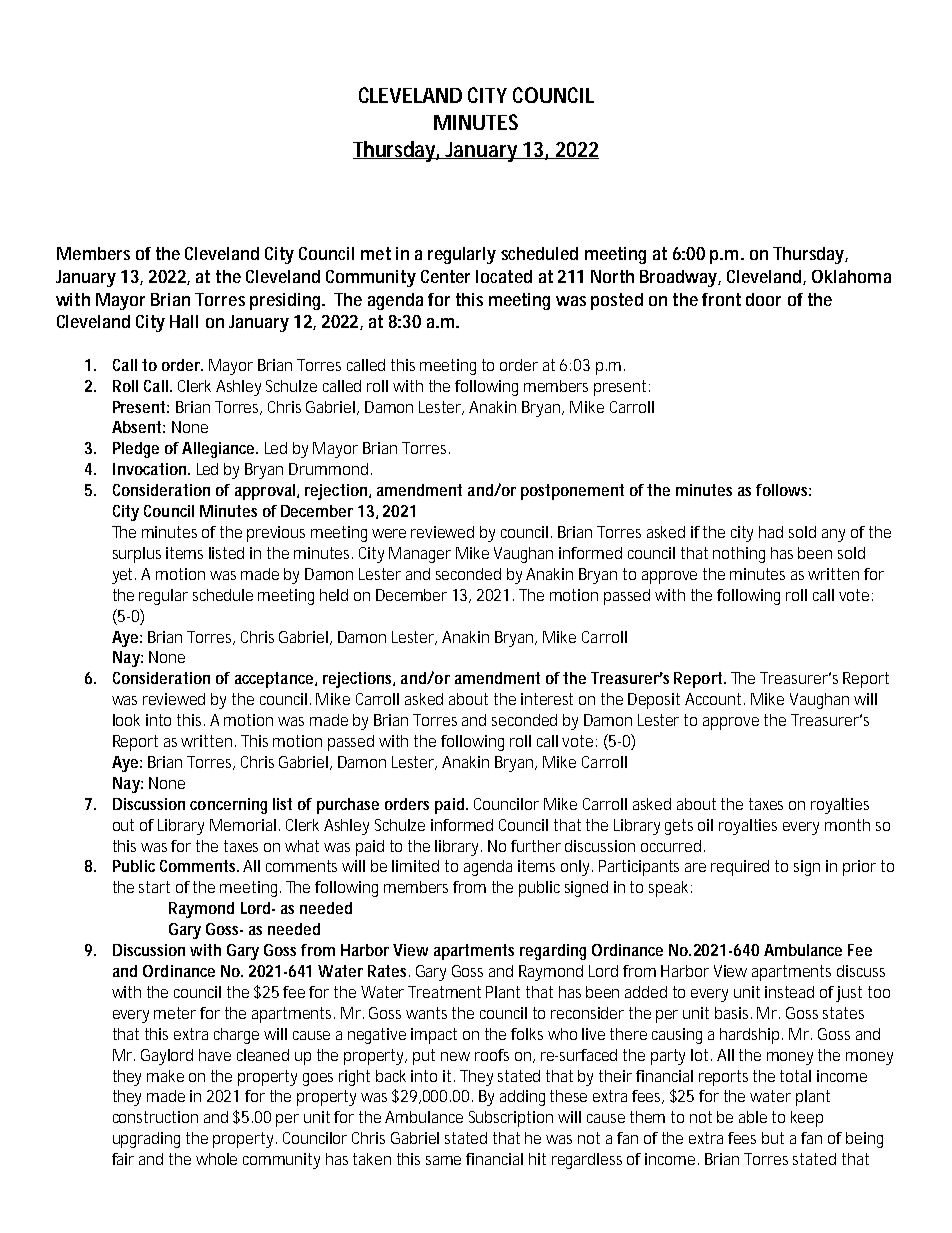 The image size is (952, 1233). What do you see at coordinates (536, 846) in the screenshot?
I see `further` at bounding box center [536, 846].
